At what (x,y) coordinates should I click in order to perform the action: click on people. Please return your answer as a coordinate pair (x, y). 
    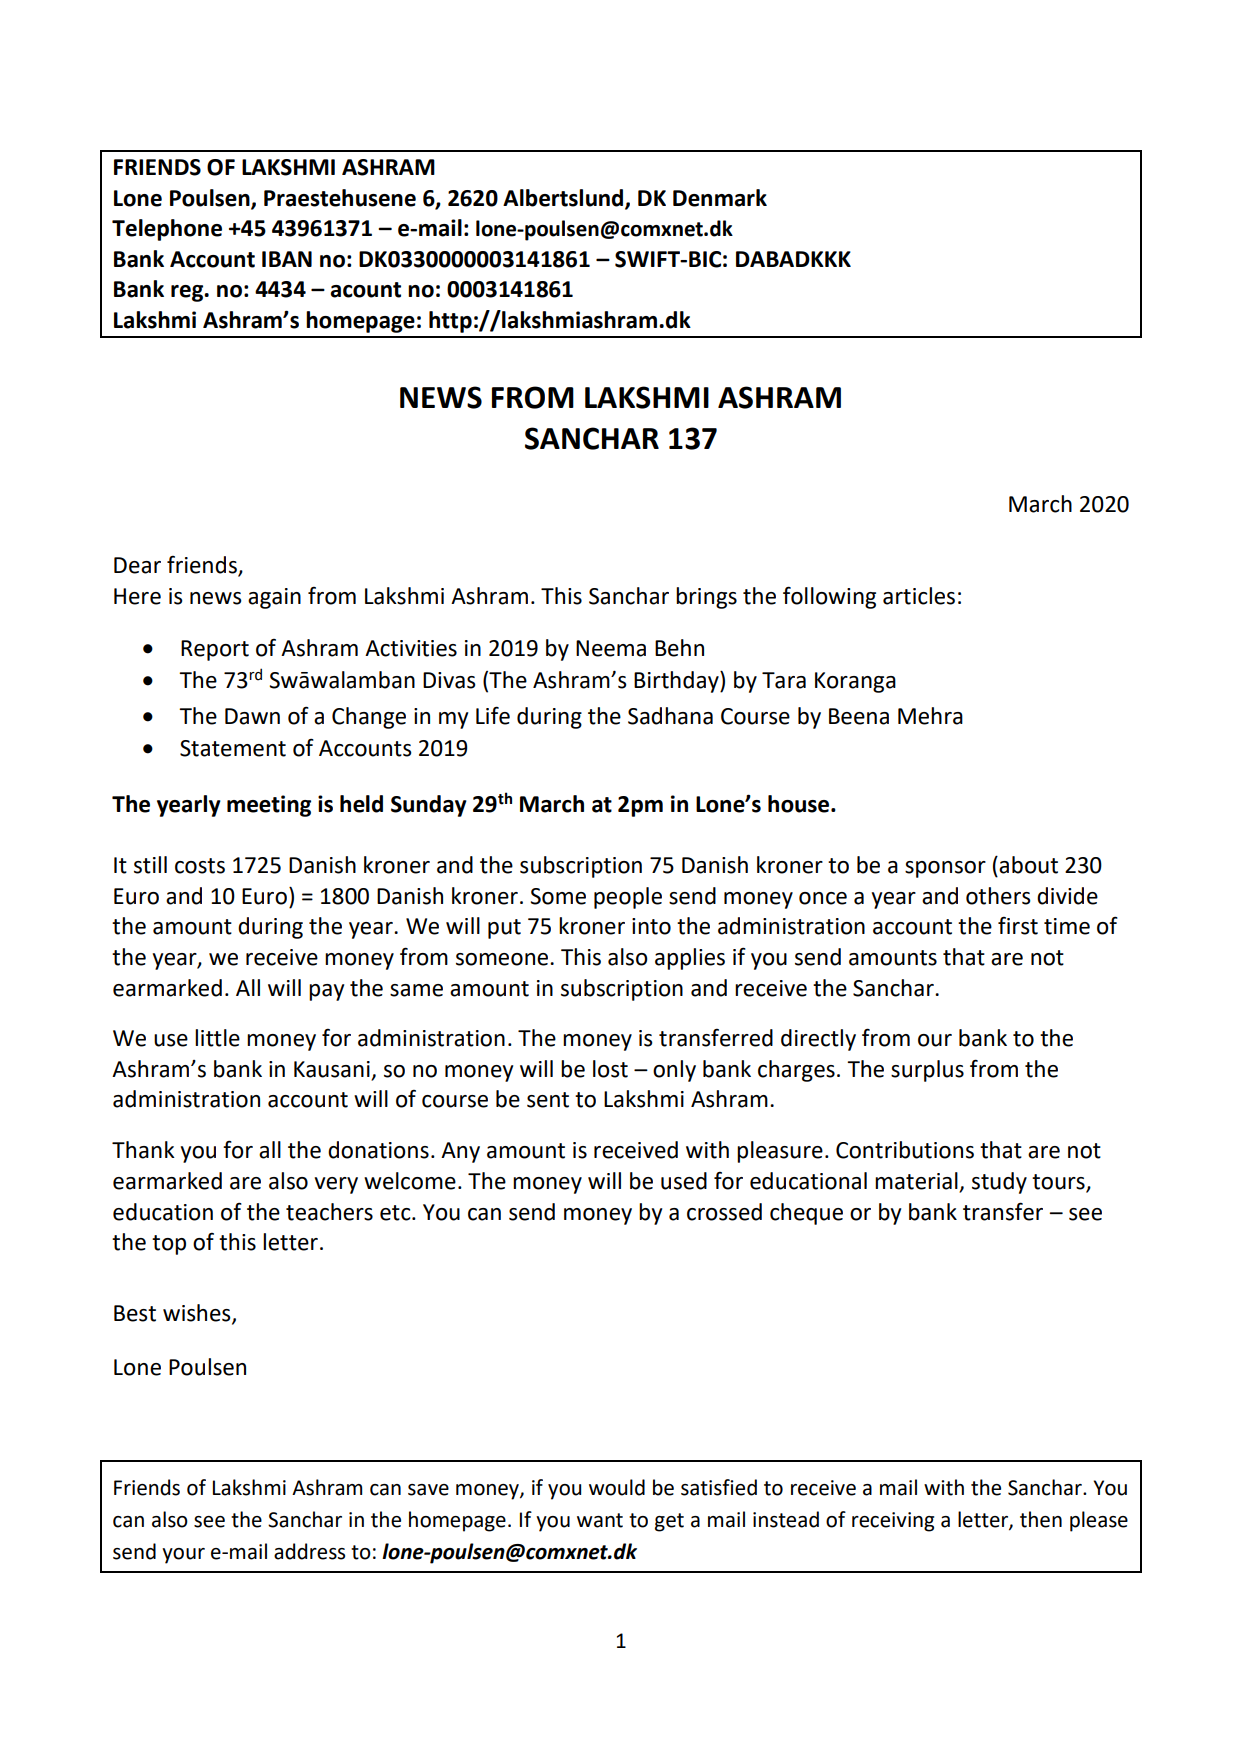
    Looking at the image, I should click on (628, 898).
